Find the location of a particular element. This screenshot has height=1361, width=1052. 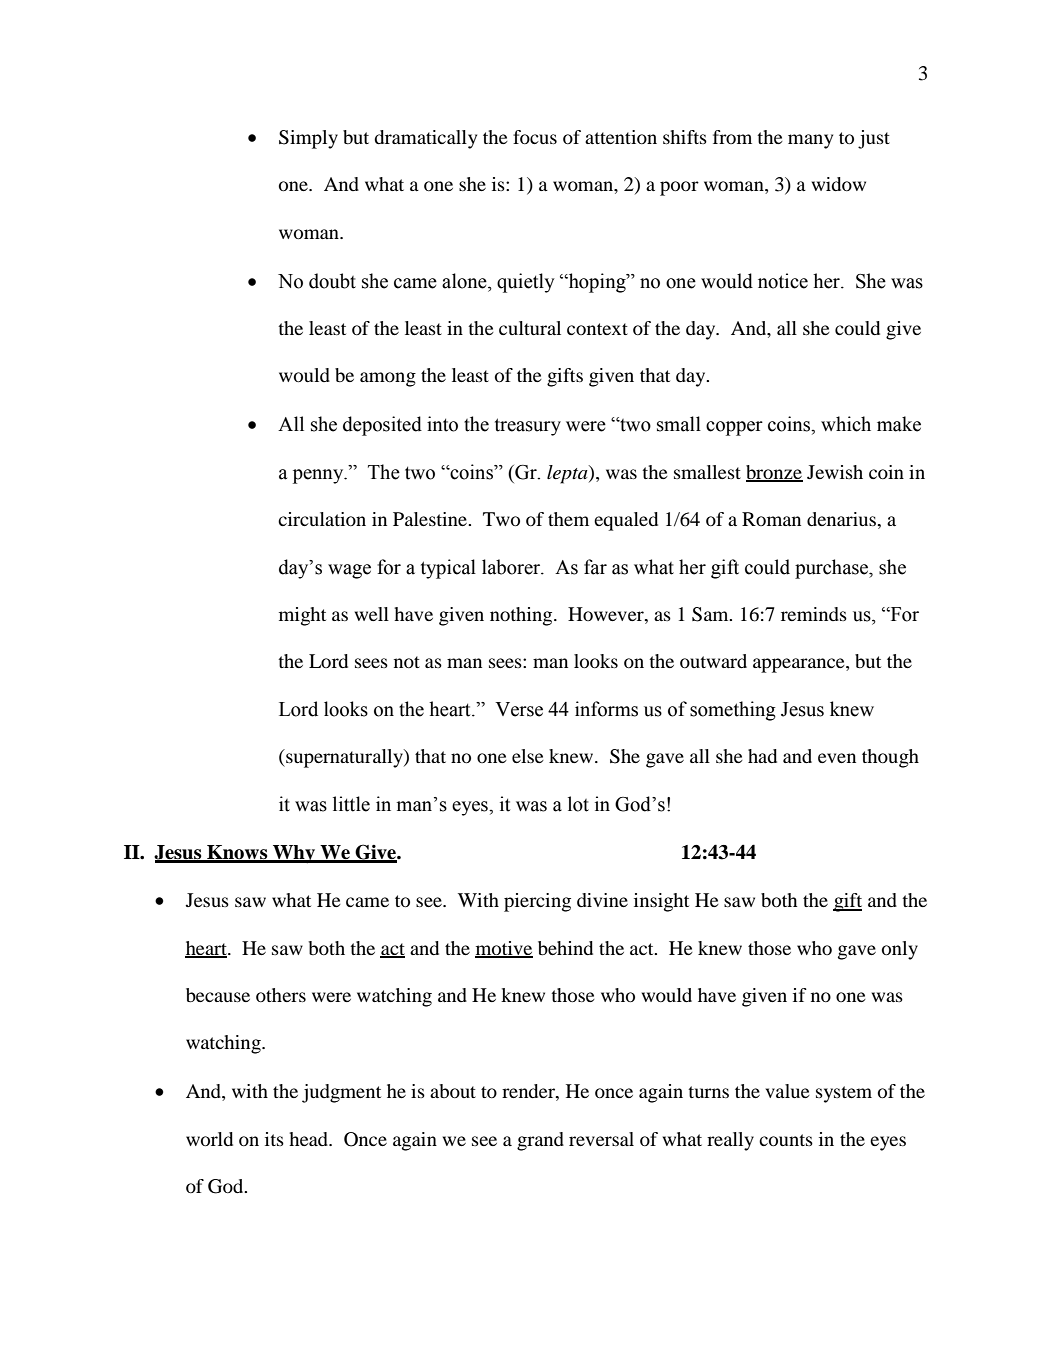

Simply is located at coordinates (308, 139).
